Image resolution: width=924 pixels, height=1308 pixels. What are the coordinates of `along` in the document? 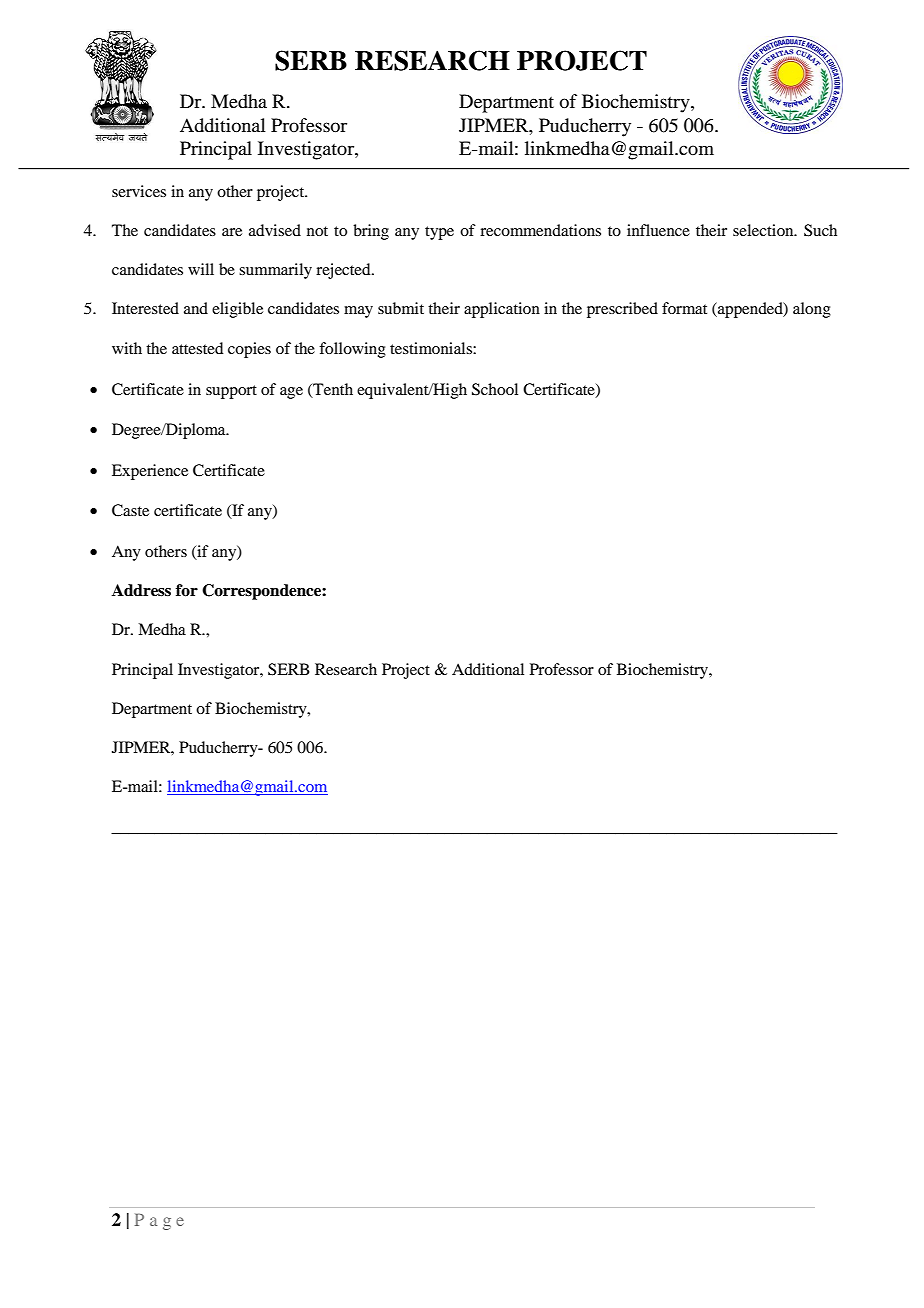 It's located at (812, 310).
